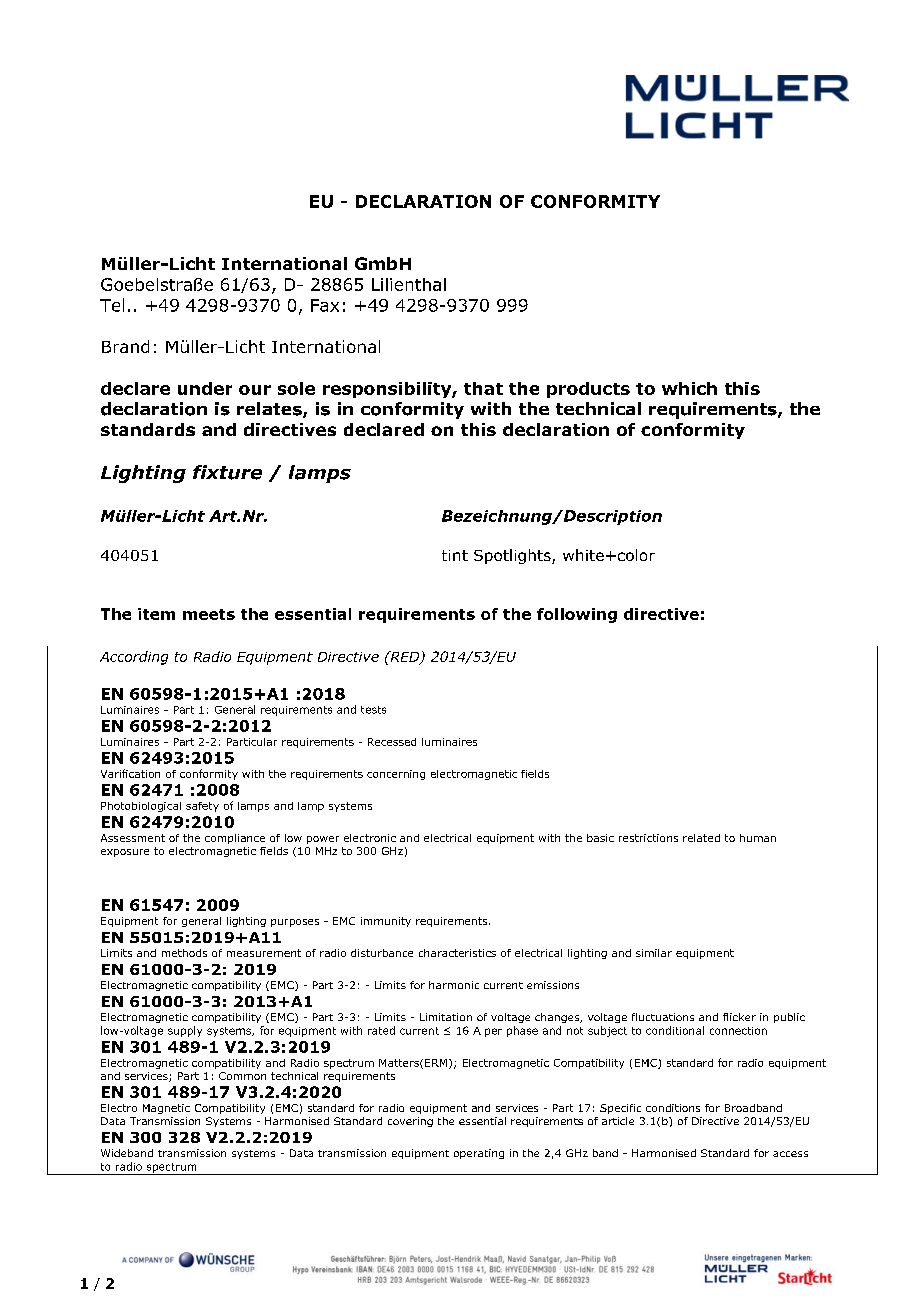 The width and height of the image is (924, 1308). Describe the element at coordinates (577, 615) in the image. I see `following` at that location.
